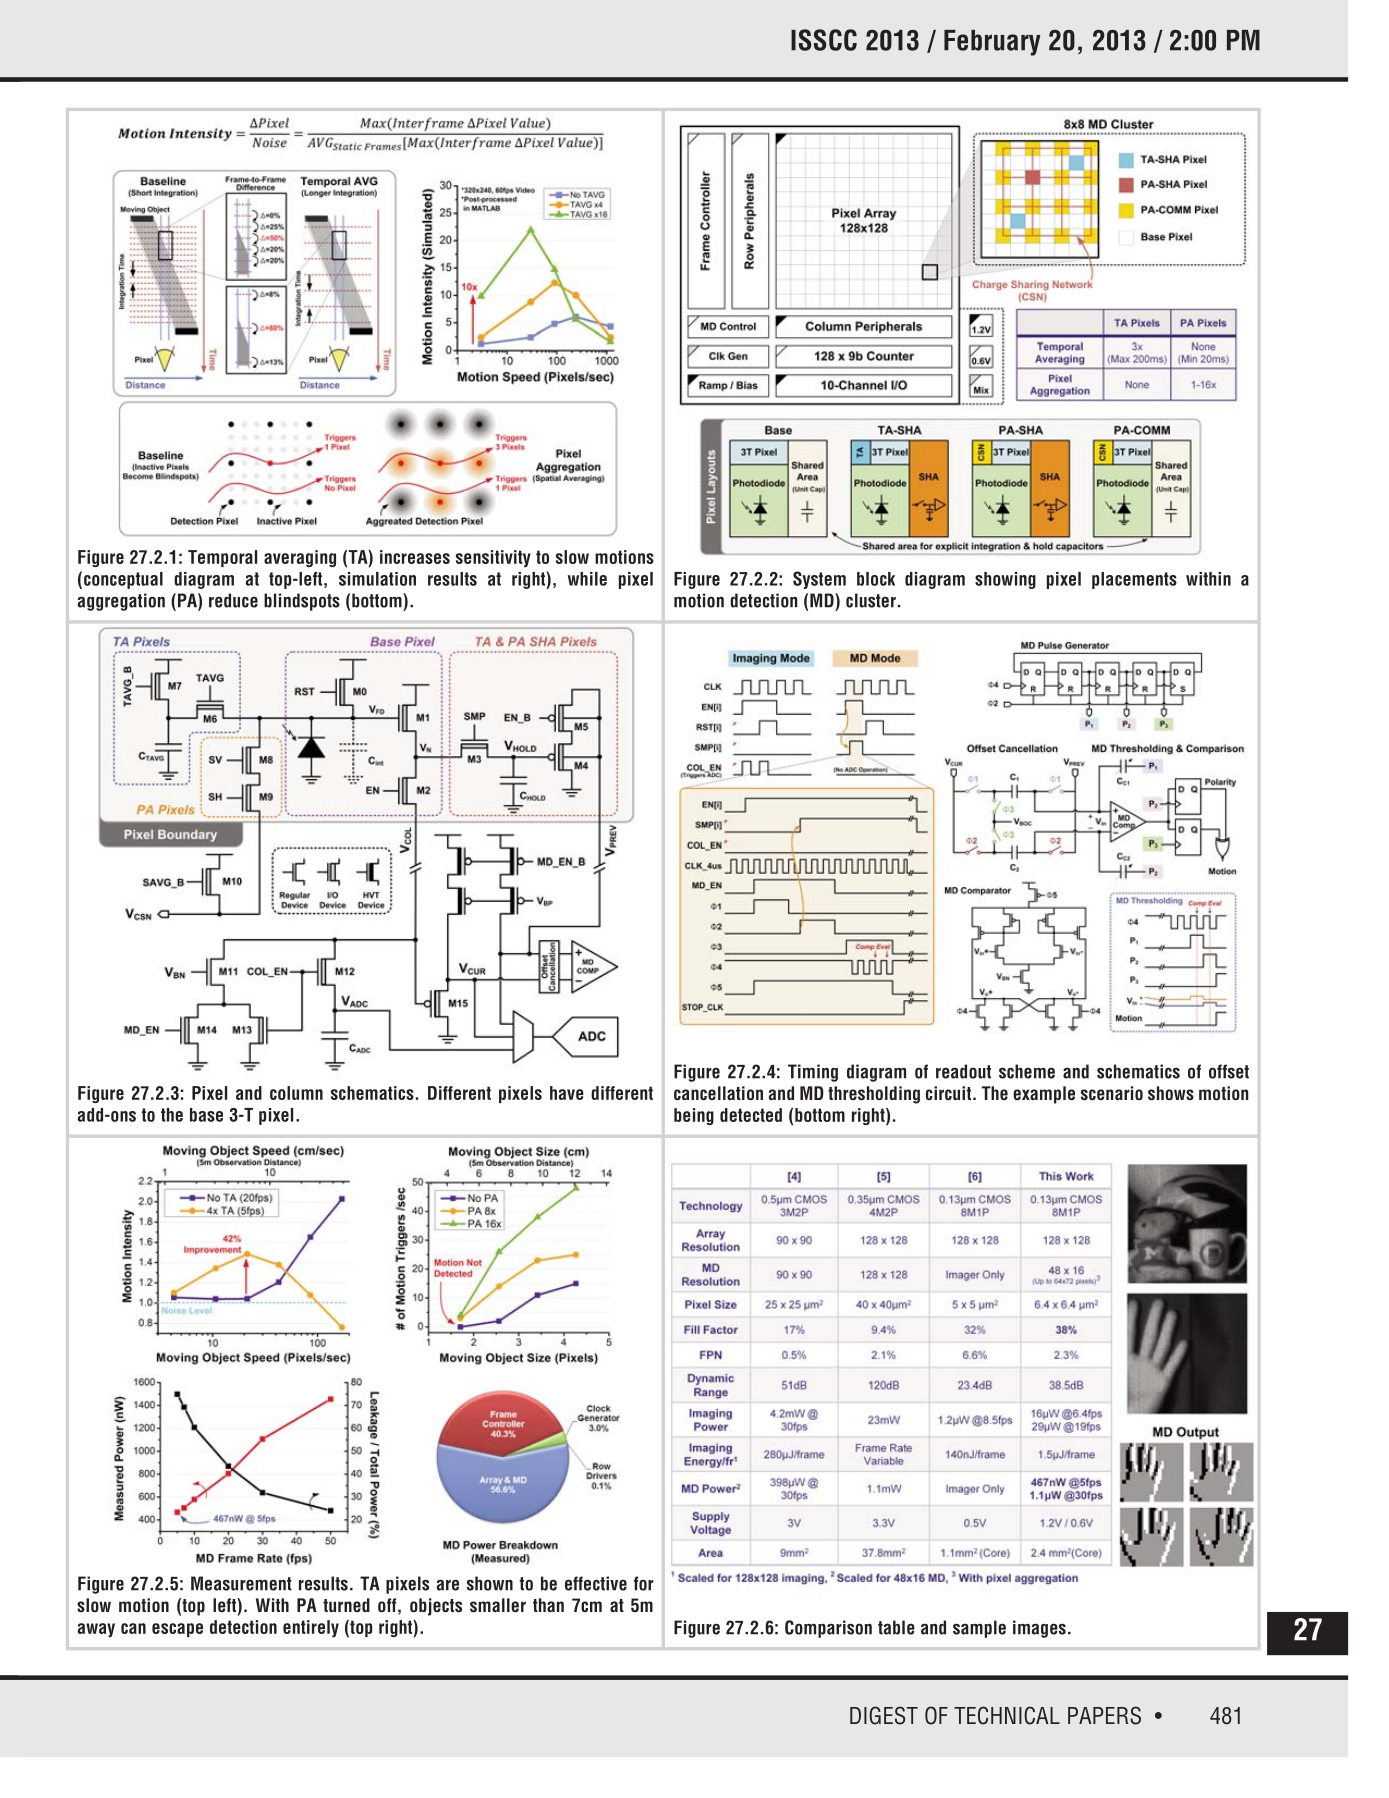 The image size is (1389, 1798). I want to click on February, so click(992, 43).
